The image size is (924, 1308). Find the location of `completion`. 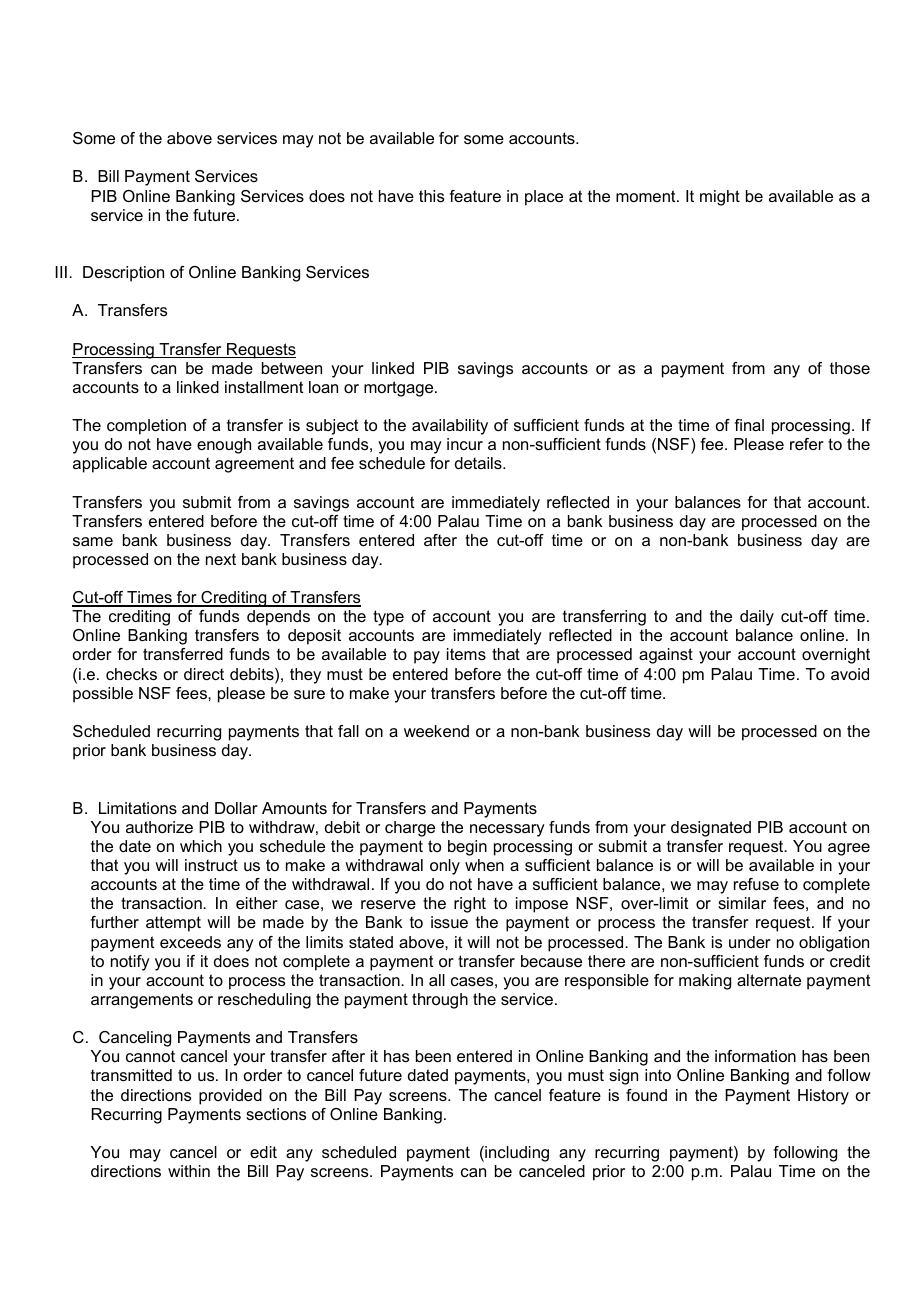

completion is located at coordinates (146, 427).
